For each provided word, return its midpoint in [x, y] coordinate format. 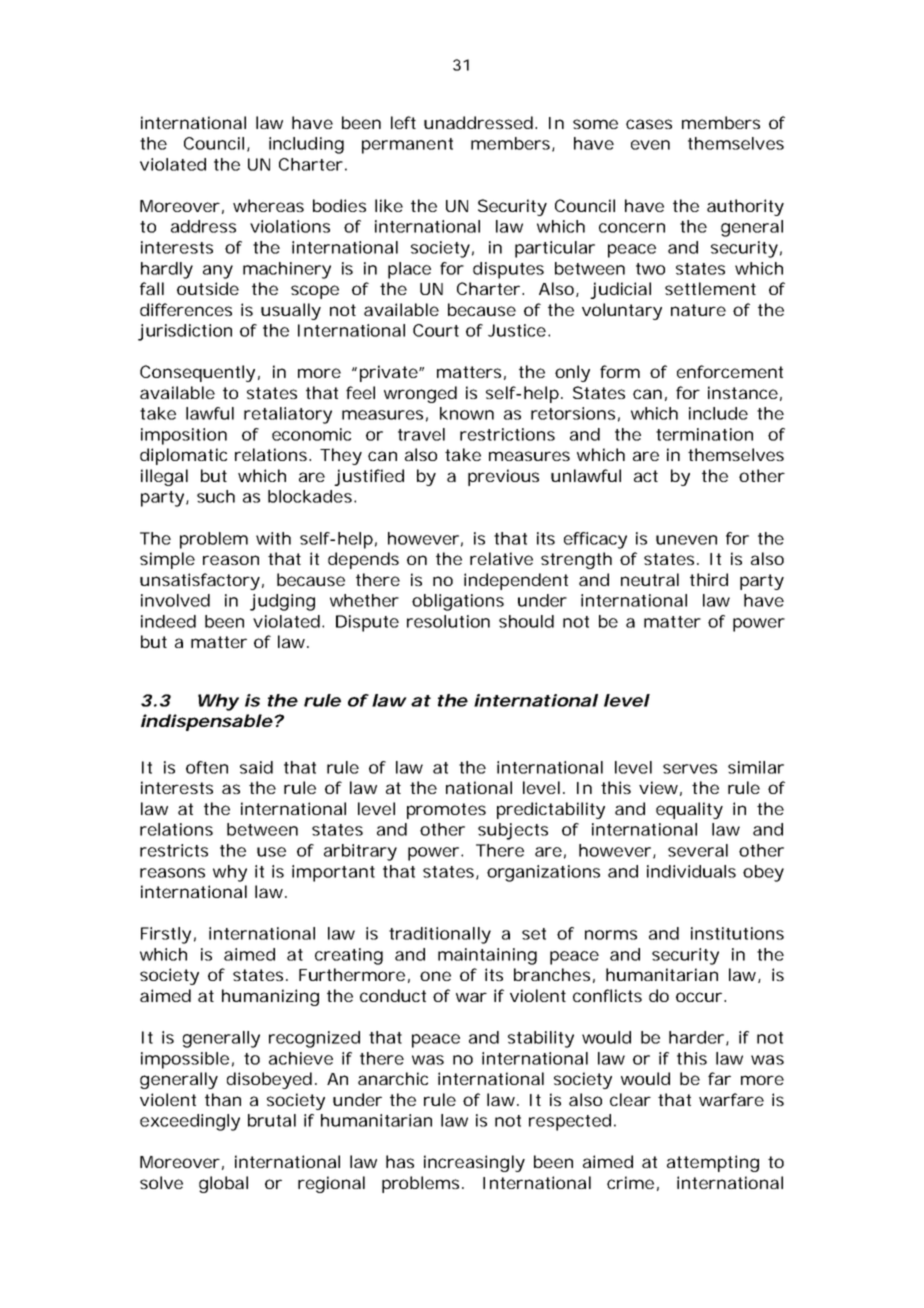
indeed [168, 621]
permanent [407, 146]
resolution [448, 621]
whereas [268, 205]
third [709, 579]
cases [649, 124]
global [223, 1184]
